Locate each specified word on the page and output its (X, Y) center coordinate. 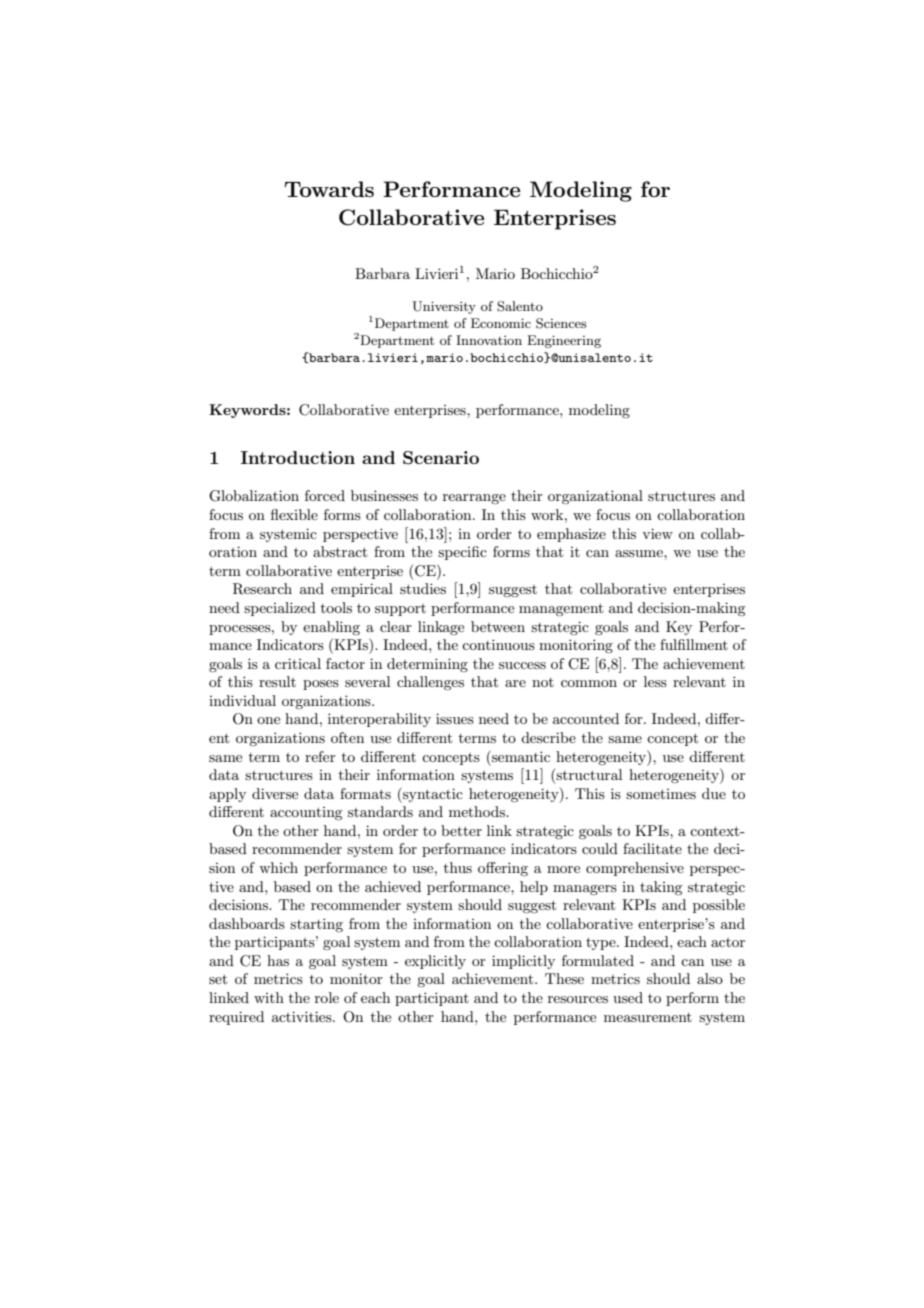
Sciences (561, 323)
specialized (280, 609)
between (498, 626)
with (269, 997)
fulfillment (694, 644)
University (444, 307)
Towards (329, 189)
